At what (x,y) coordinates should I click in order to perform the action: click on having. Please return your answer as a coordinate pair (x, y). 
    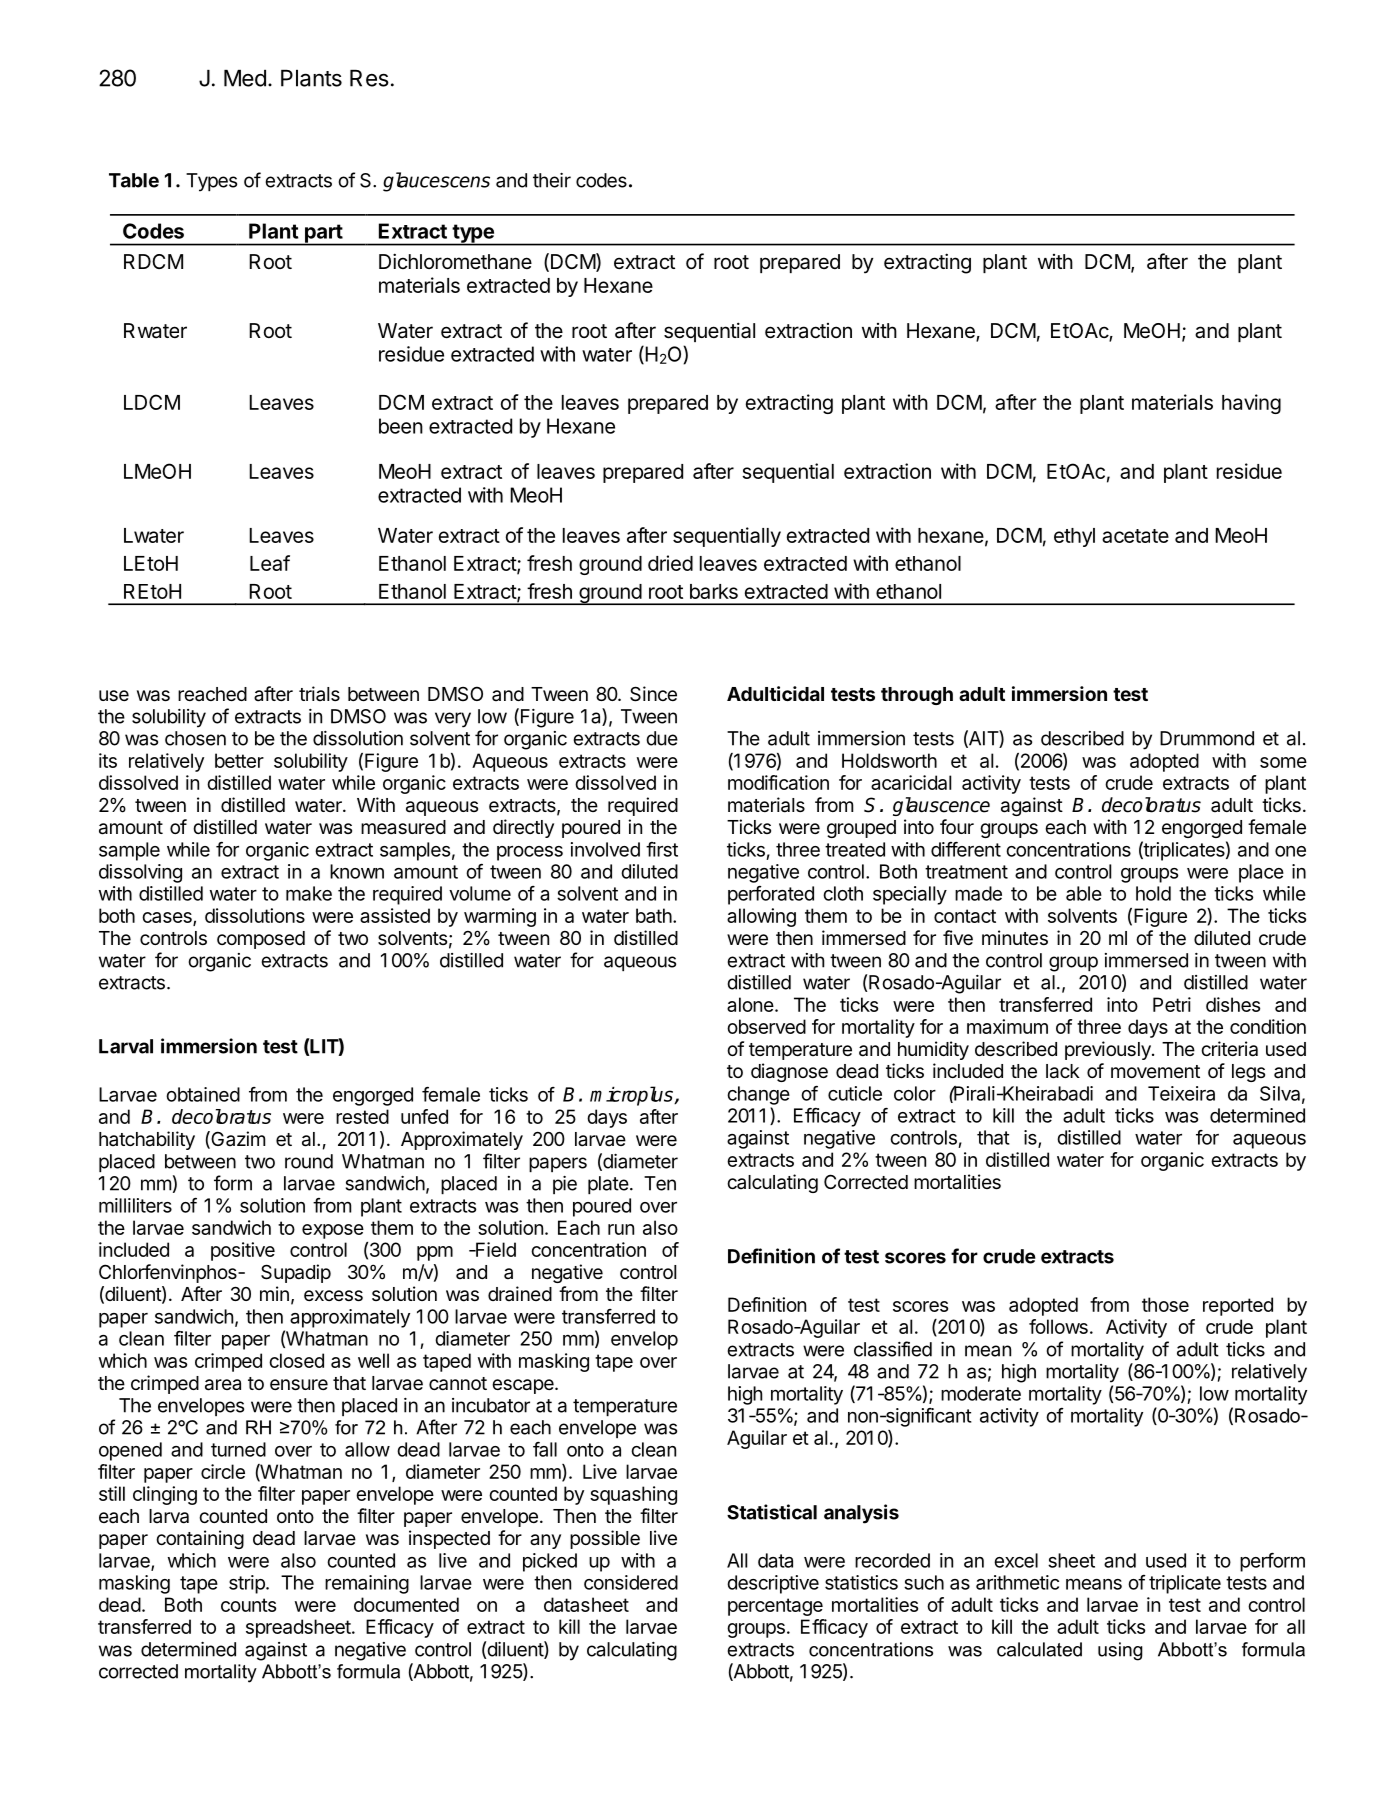
    Looking at the image, I should click on (1251, 404).
